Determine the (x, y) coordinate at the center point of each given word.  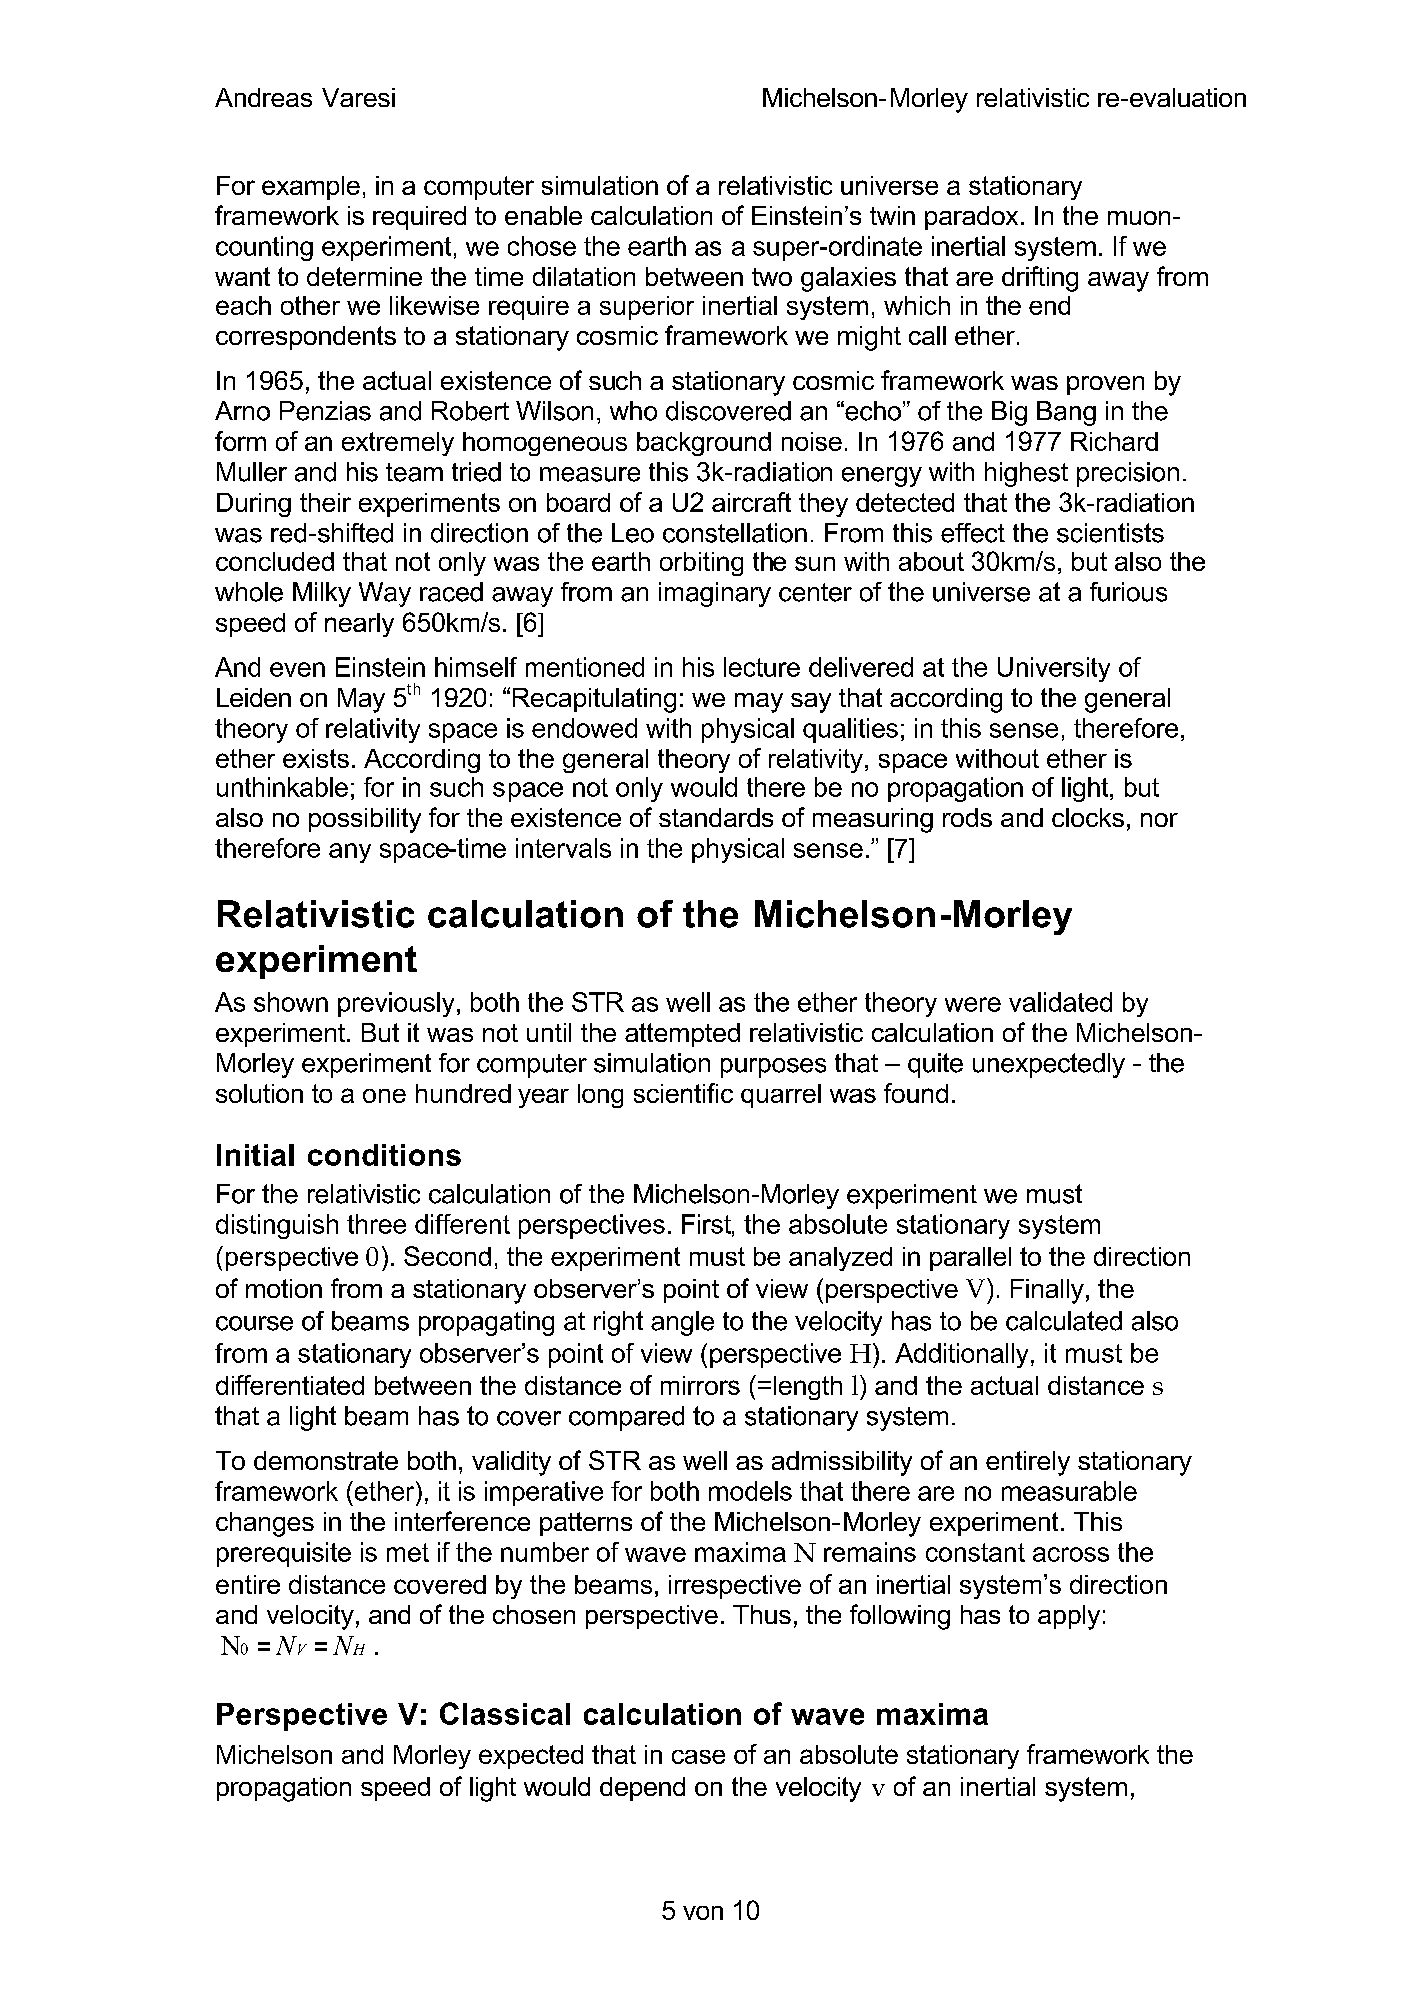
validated (1060, 1002)
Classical (505, 1713)
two (772, 277)
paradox (971, 218)
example (311, 188)
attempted (682, 1035)
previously (396, 1004)
